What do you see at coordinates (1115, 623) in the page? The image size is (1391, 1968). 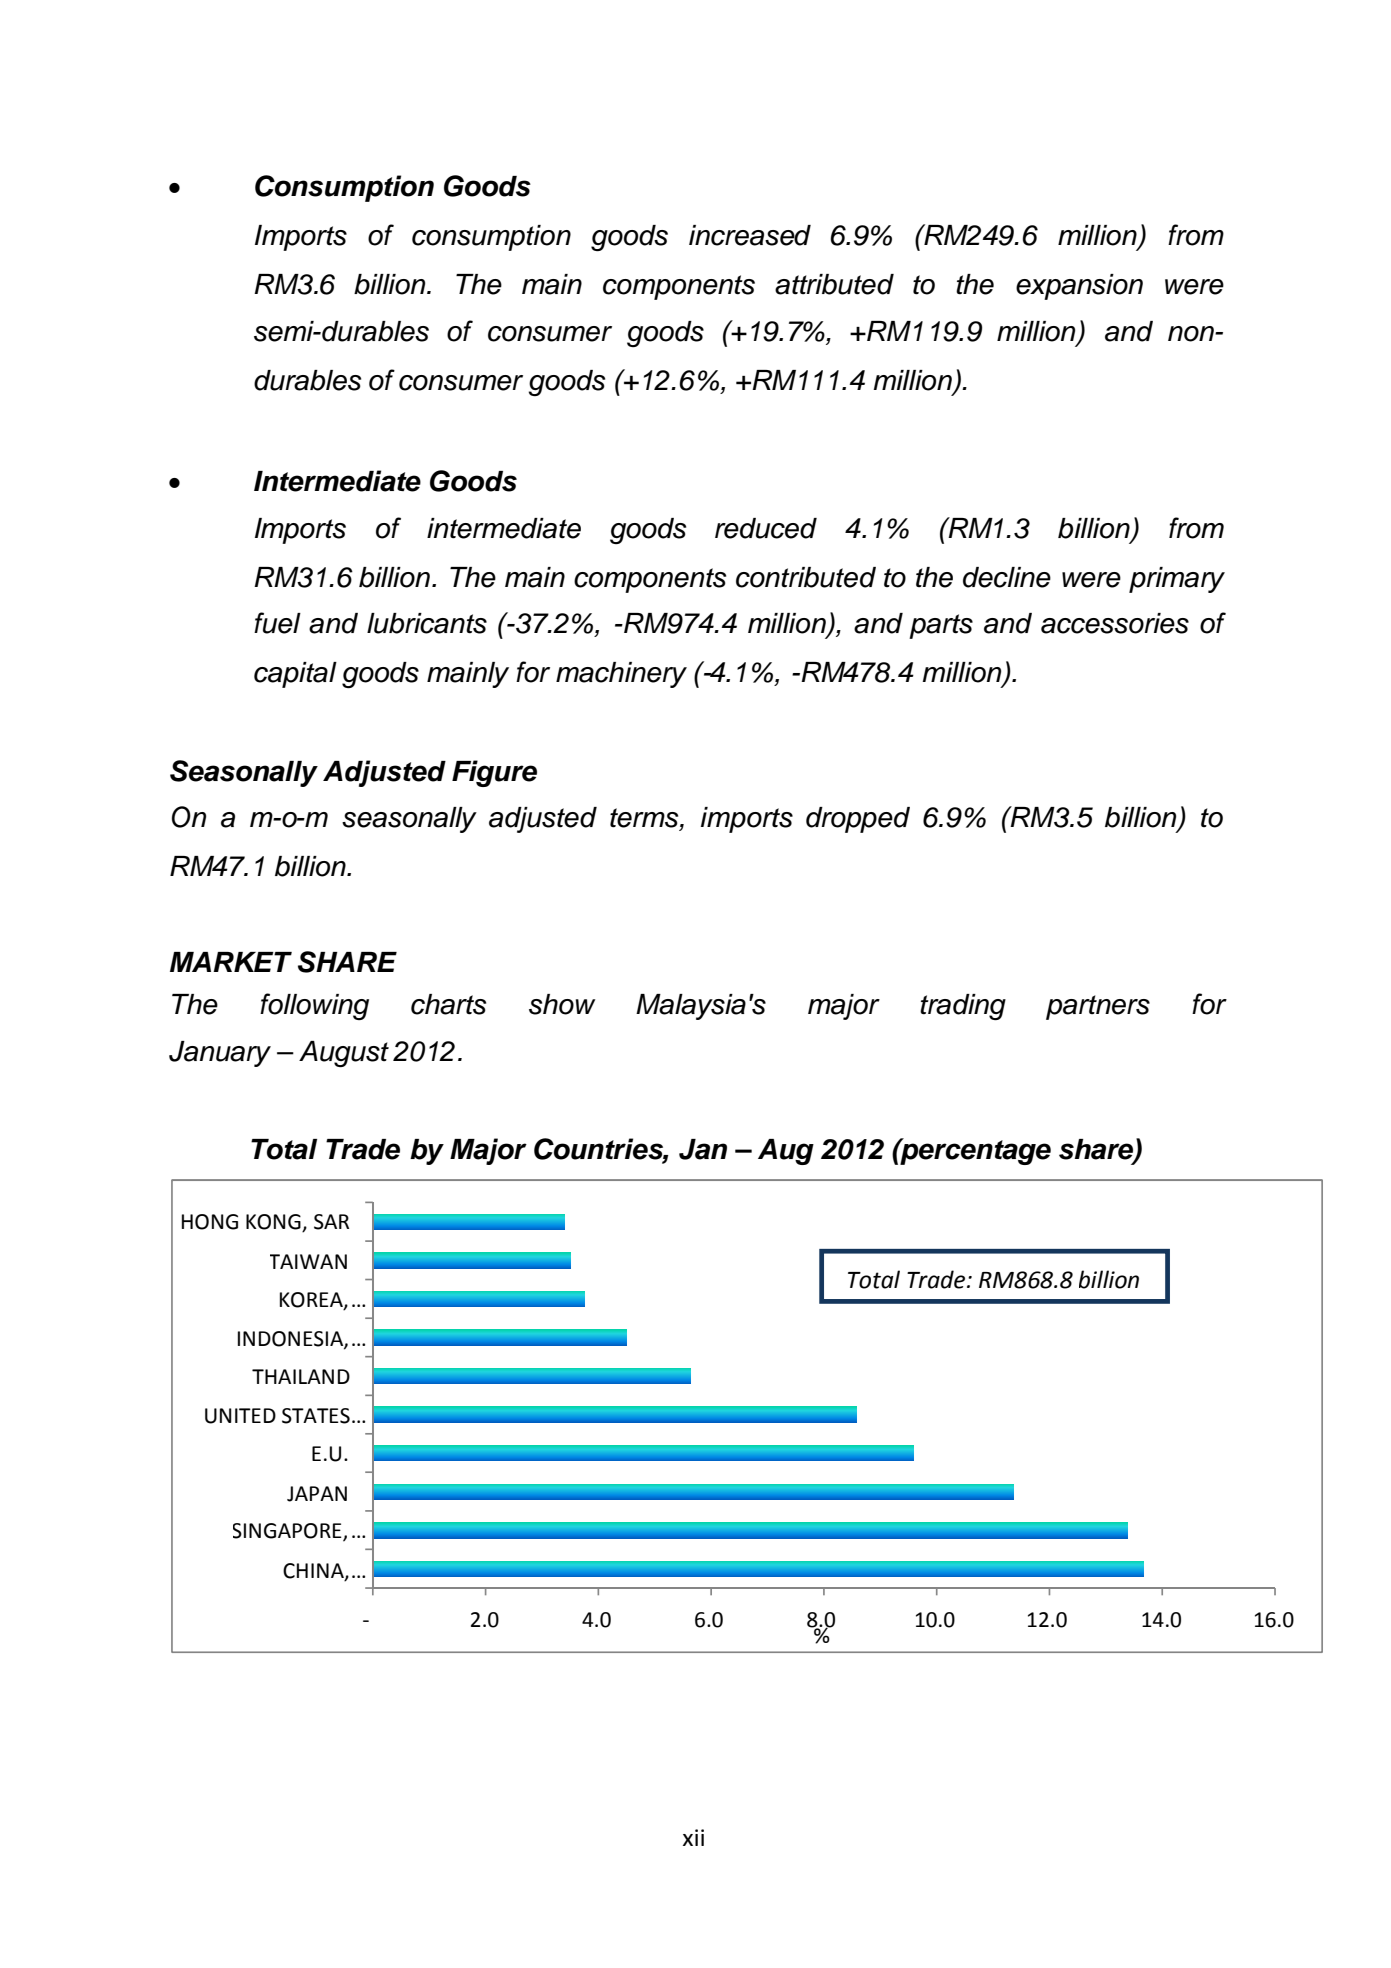 I see `accessories` at bounding box center [1115, 623].
